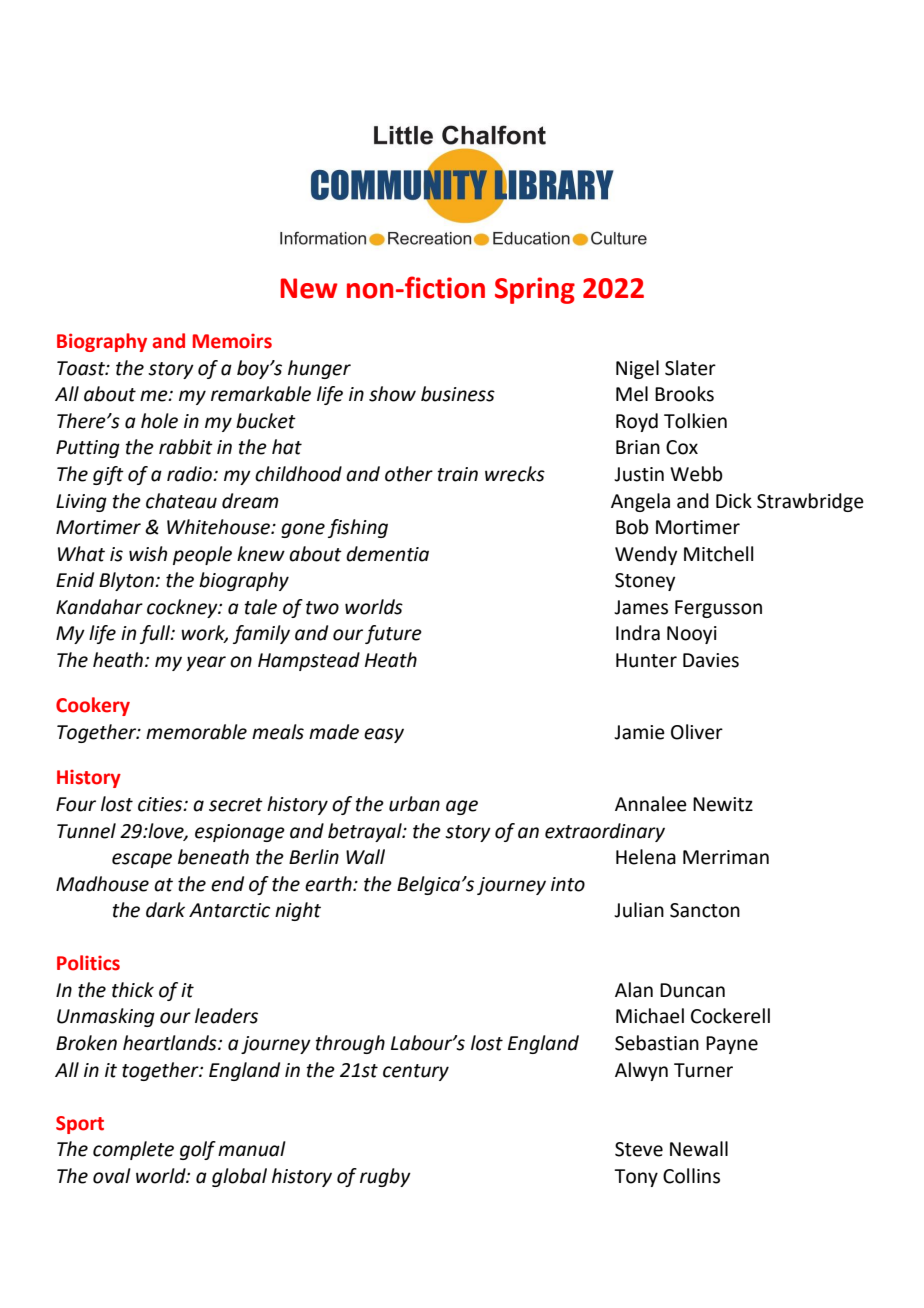 This screenshot has height=1308, width=924. What do you see at coordinates (161, 804) in the screenshot?
I see `cities` at bounding box center [161, 804].
